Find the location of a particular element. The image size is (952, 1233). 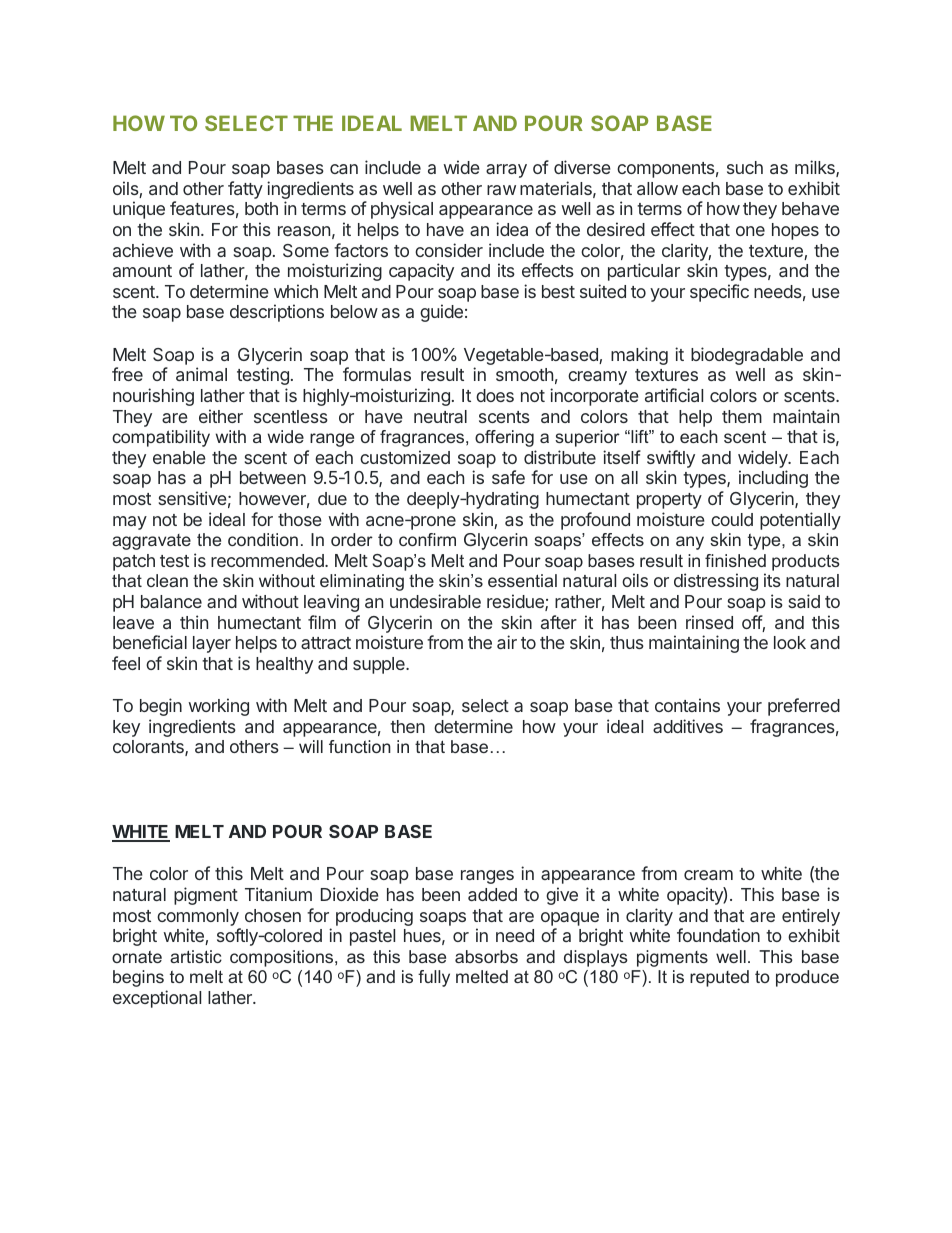

artistic is located at coordinates (196, 956).
